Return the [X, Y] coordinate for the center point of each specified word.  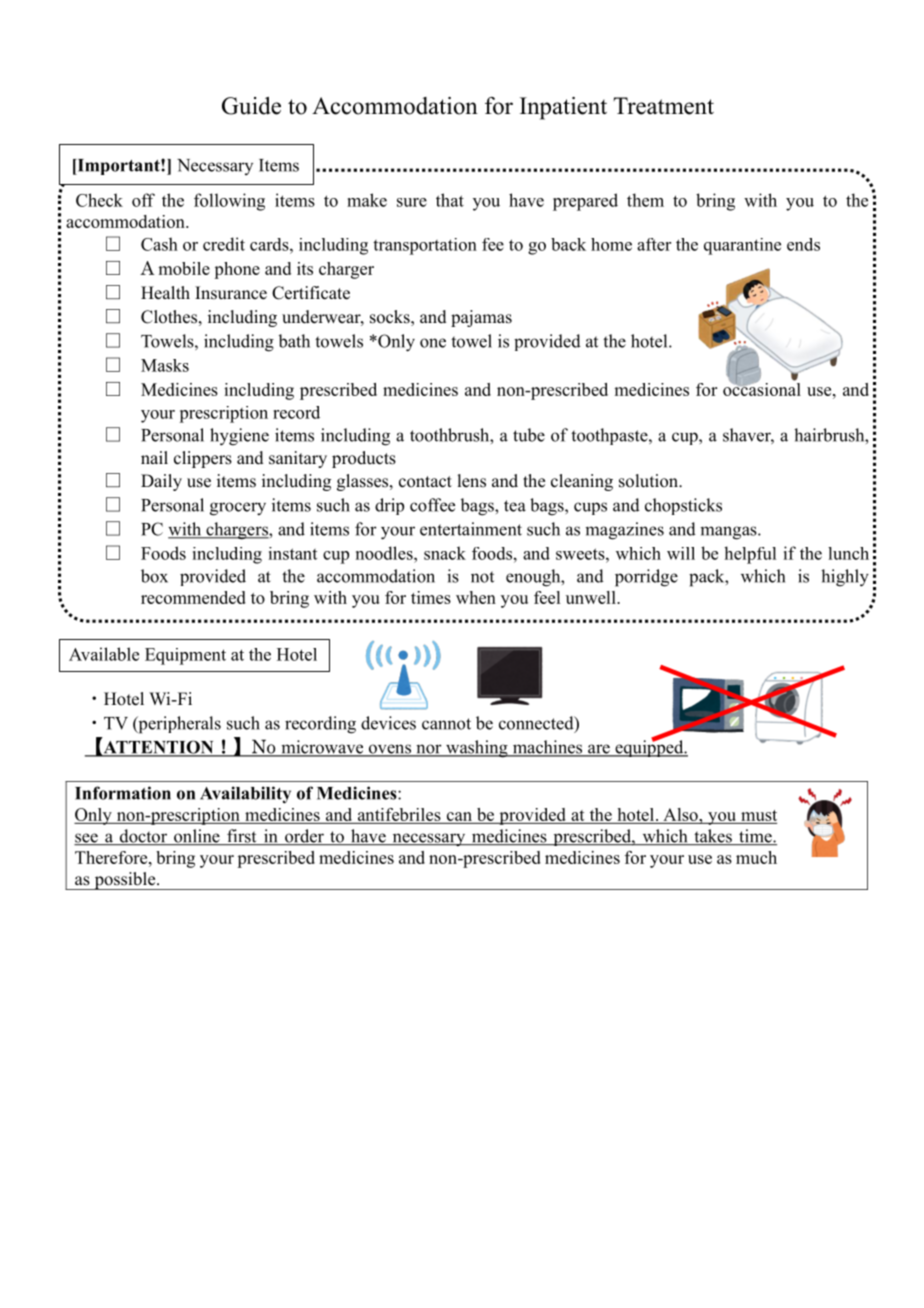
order [304, 837]
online [197, 837]
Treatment [663, 106]
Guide [251, 106]
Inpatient [563, 108]
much [756, 857]
